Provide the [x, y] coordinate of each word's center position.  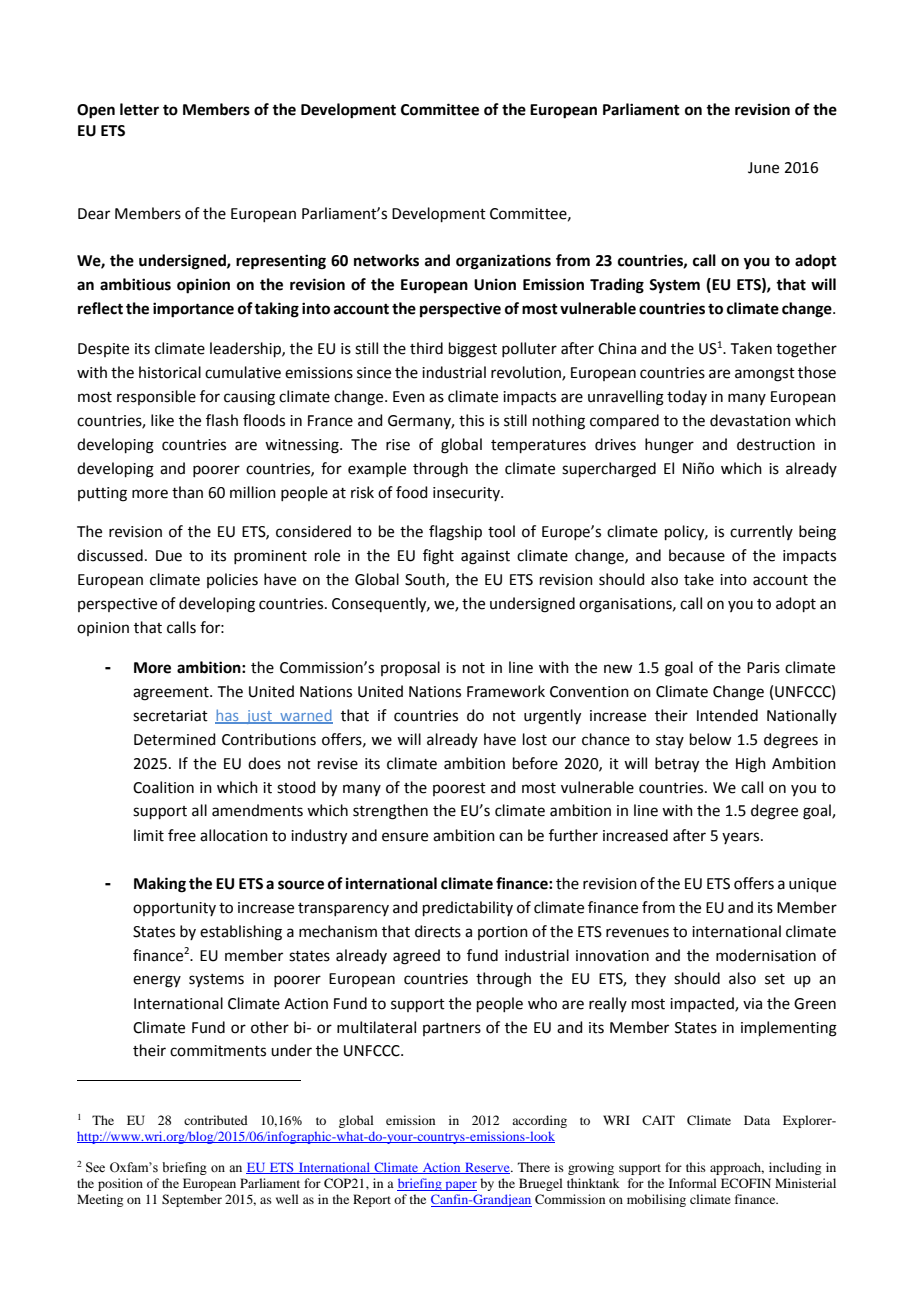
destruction [776, 444]
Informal [693, 1183]
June [763, 168]
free [182, 835]
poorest [459, 789]
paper [460, 1186]
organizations [503, 262]
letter [139, 109]
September [192, 1200]
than [187, 492]
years [740, 838]
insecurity [467, 494]
